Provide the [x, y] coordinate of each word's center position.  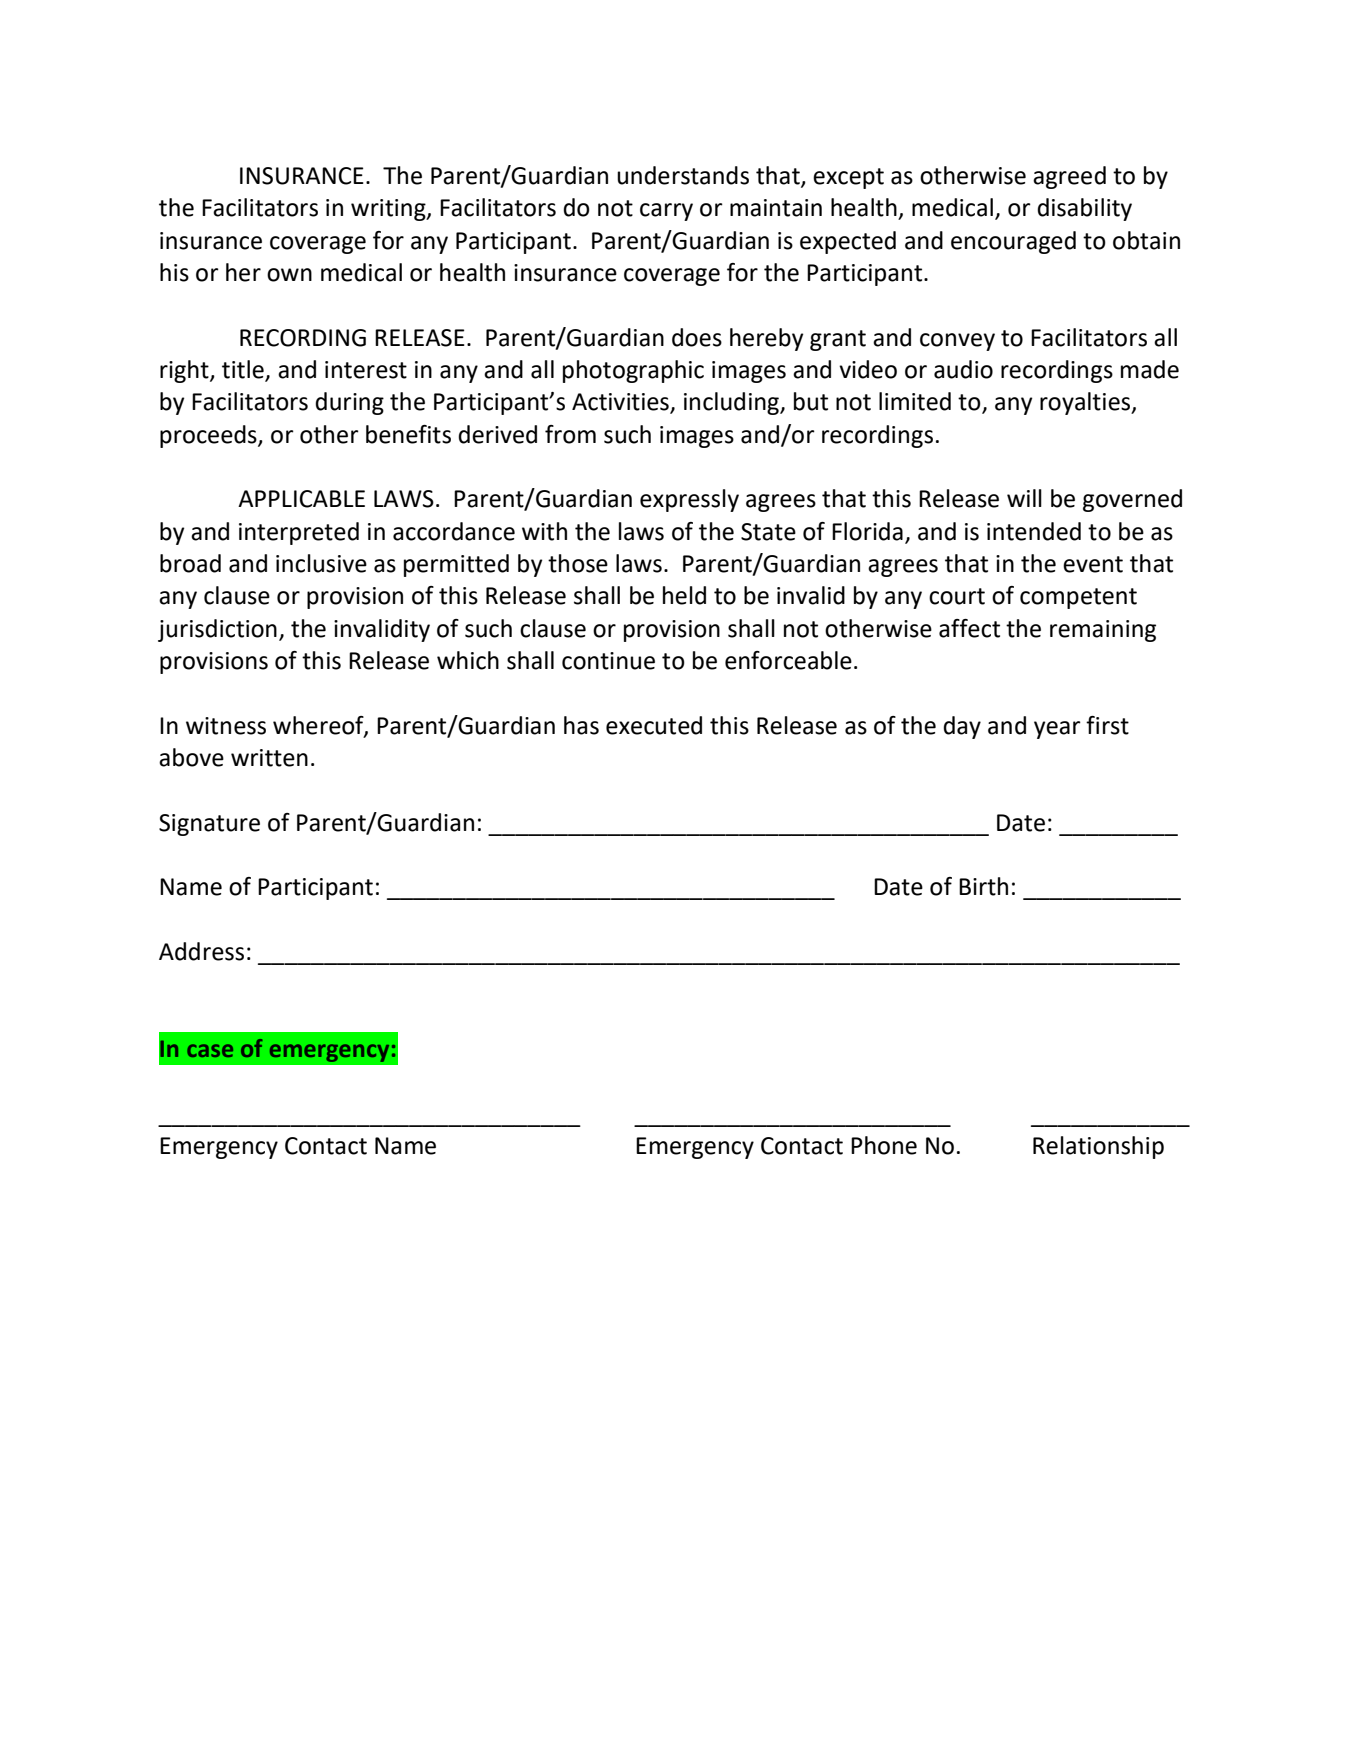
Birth [983, 886]
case [210, 1050]
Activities [621, 403]
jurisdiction [217, 630]
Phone [884, 1145]
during [349, 403]
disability [1084, 209]
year [1057, 730]
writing [389, 210]
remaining [1103, 631]
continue [608, 661]
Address [201, 951]
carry [666, 212]
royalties [1086, 403]
